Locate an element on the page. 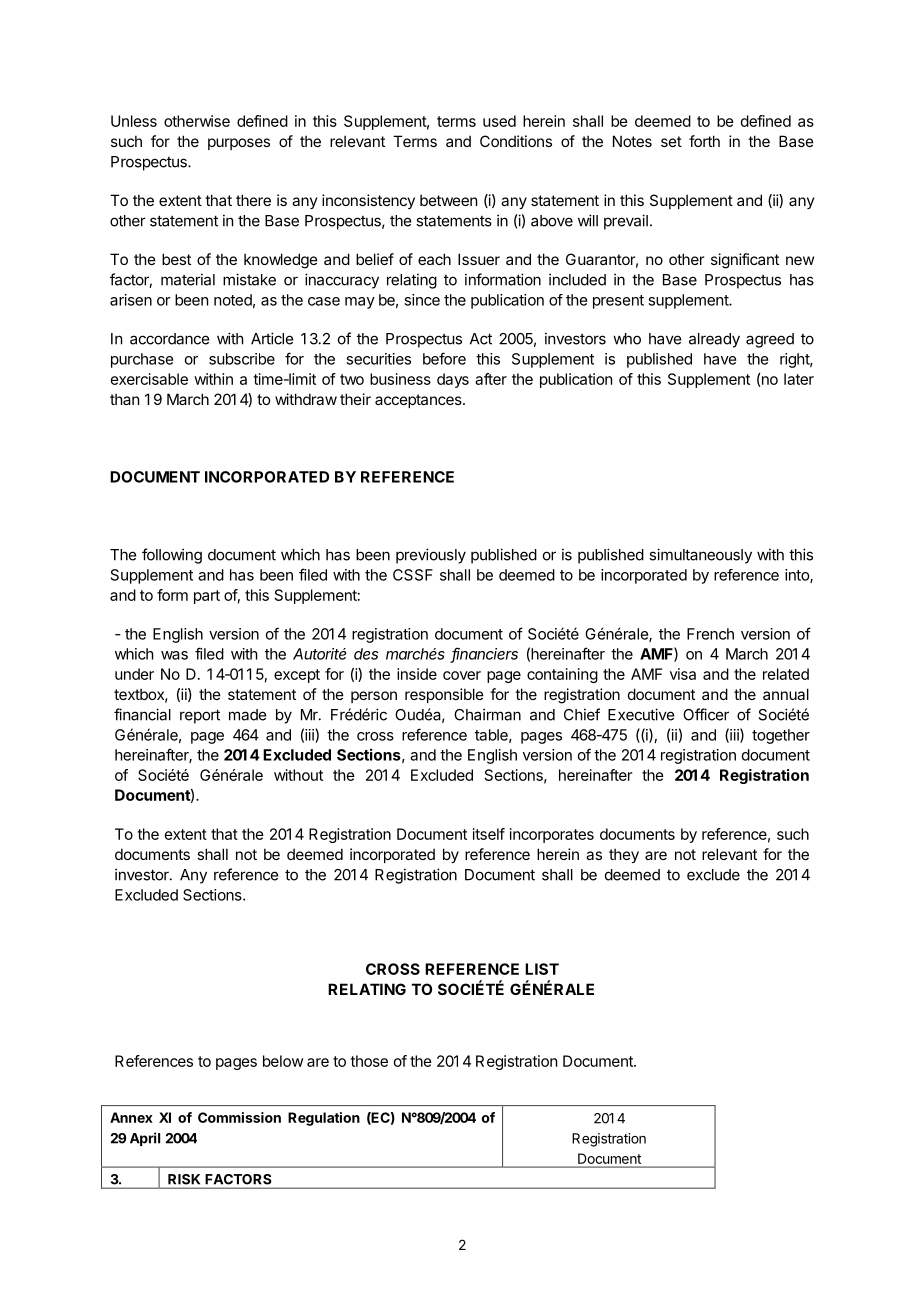 This document has width=924, height=1308. used is located at coordinates (499, 121).
